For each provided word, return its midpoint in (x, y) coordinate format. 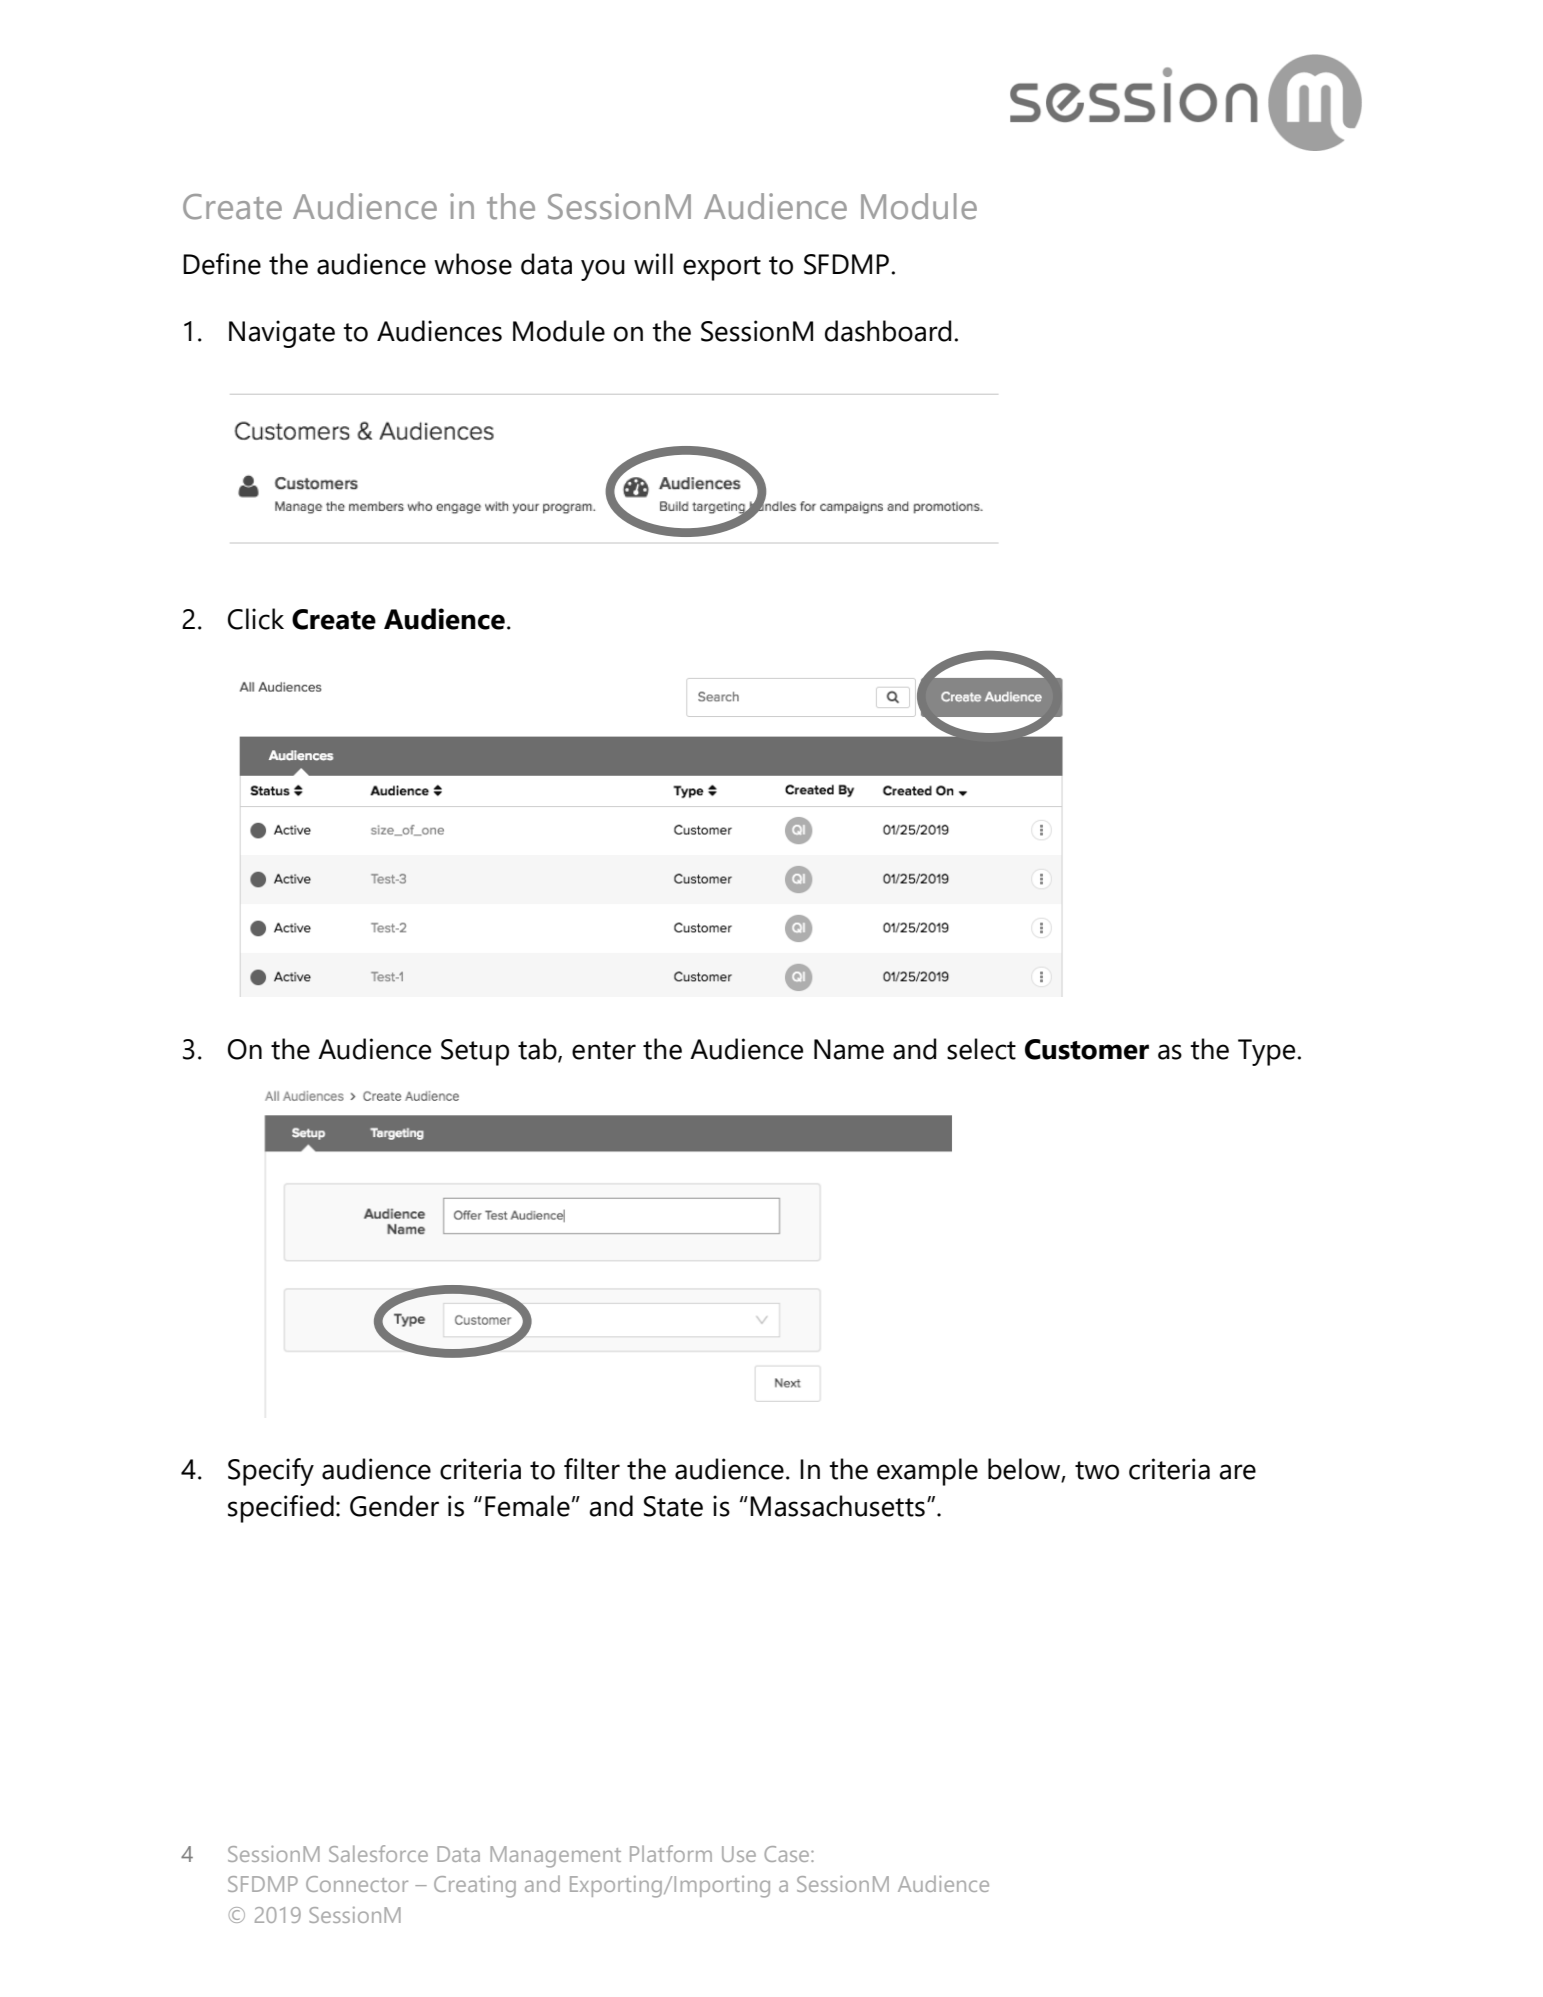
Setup (475, 1052)
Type (1266, 1052)
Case (788, 1854)
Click (256, 619)
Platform (671, 1853)
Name (849, 1049)
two (1097, 1470)
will (653, 263)
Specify (271, 1472)
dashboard (888, 331)
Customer (1087, 1049)
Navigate (282, 334)
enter (604, 1050)
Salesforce (378, 1853)
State (673, 1506)
